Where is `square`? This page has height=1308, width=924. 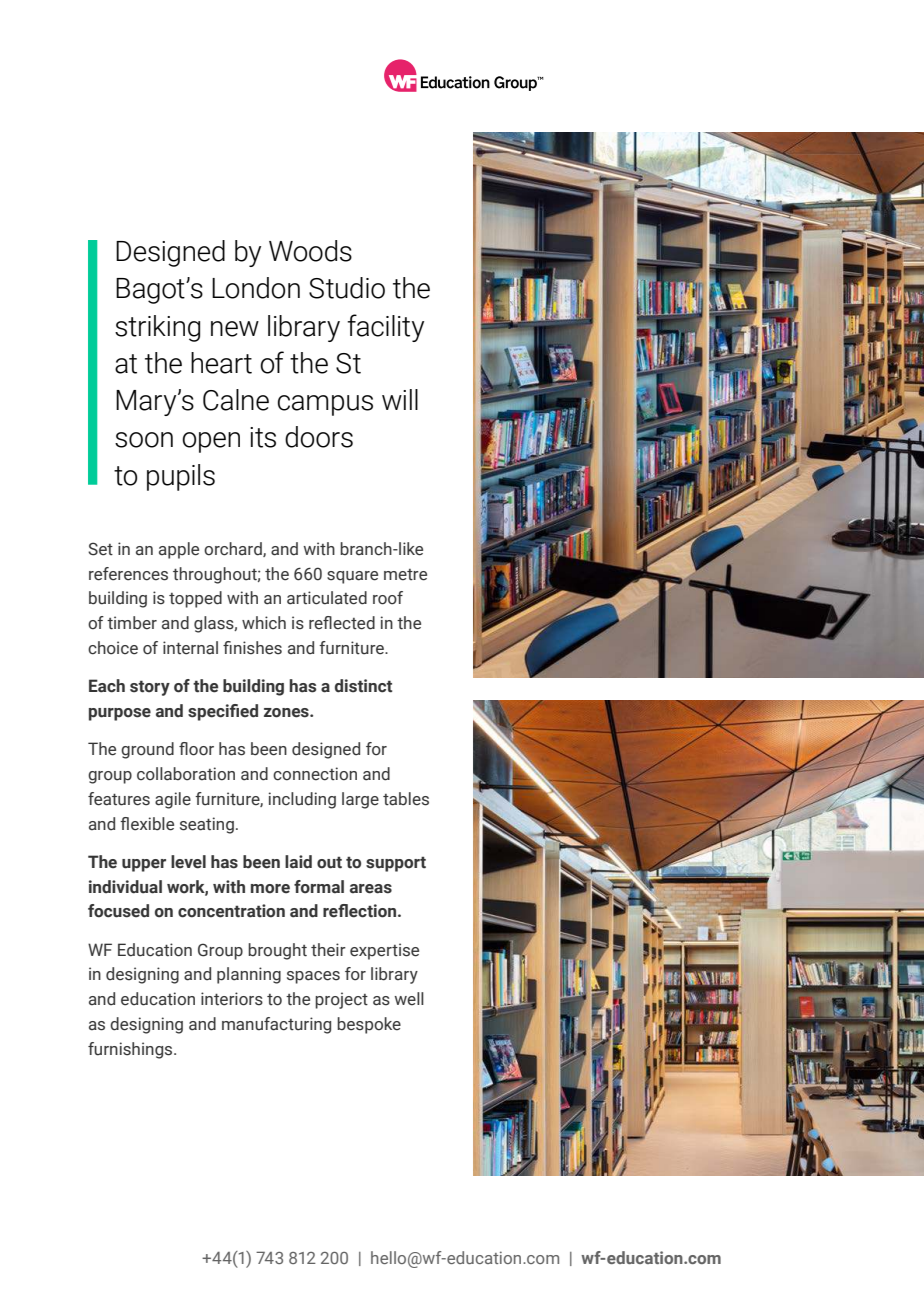
square is located at coordinates (352, 577).
